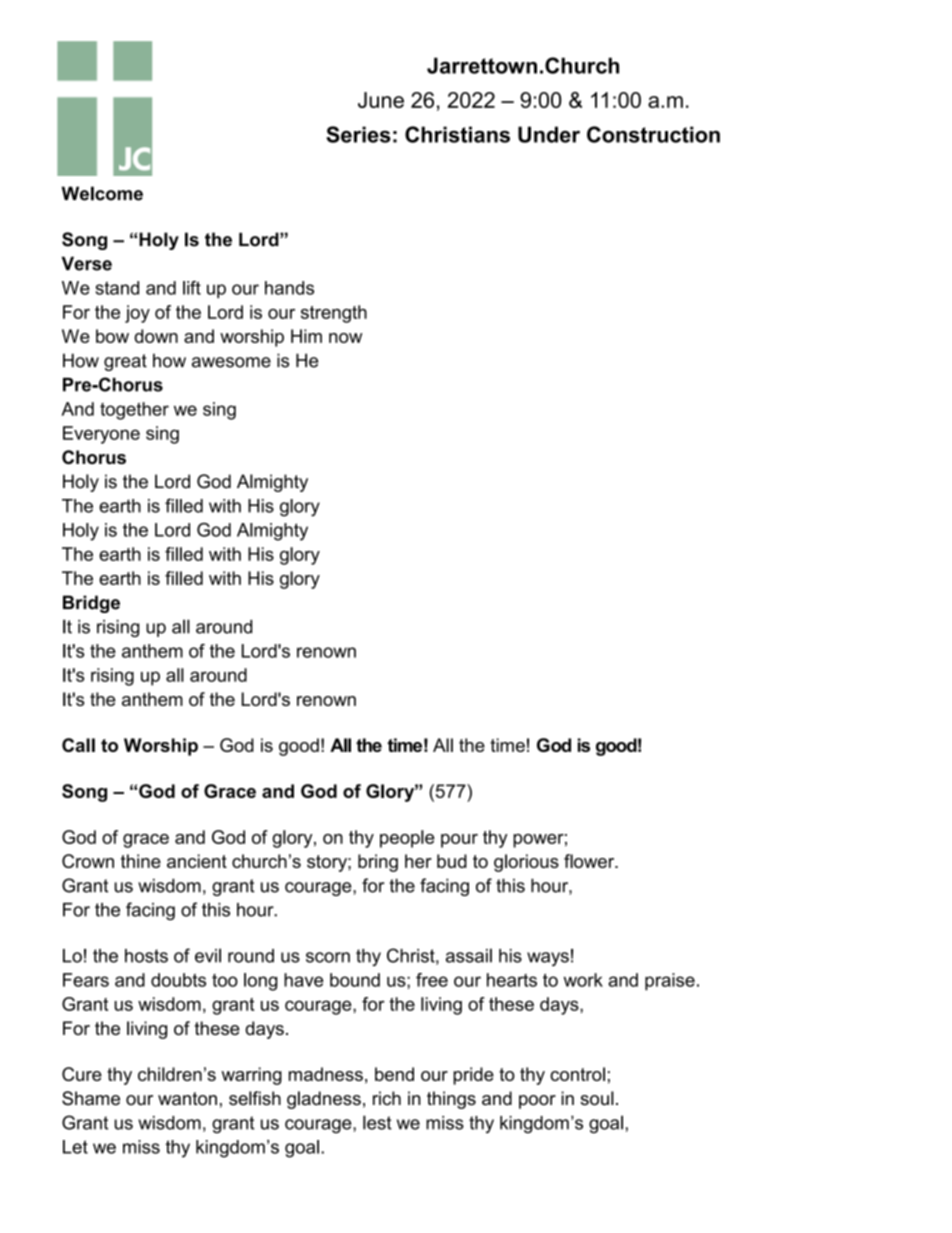 This image has height=1233, width=952. What do you see at coordinates (590, 861) in the image?
I see `flower` at bounding box center [590, 861].
